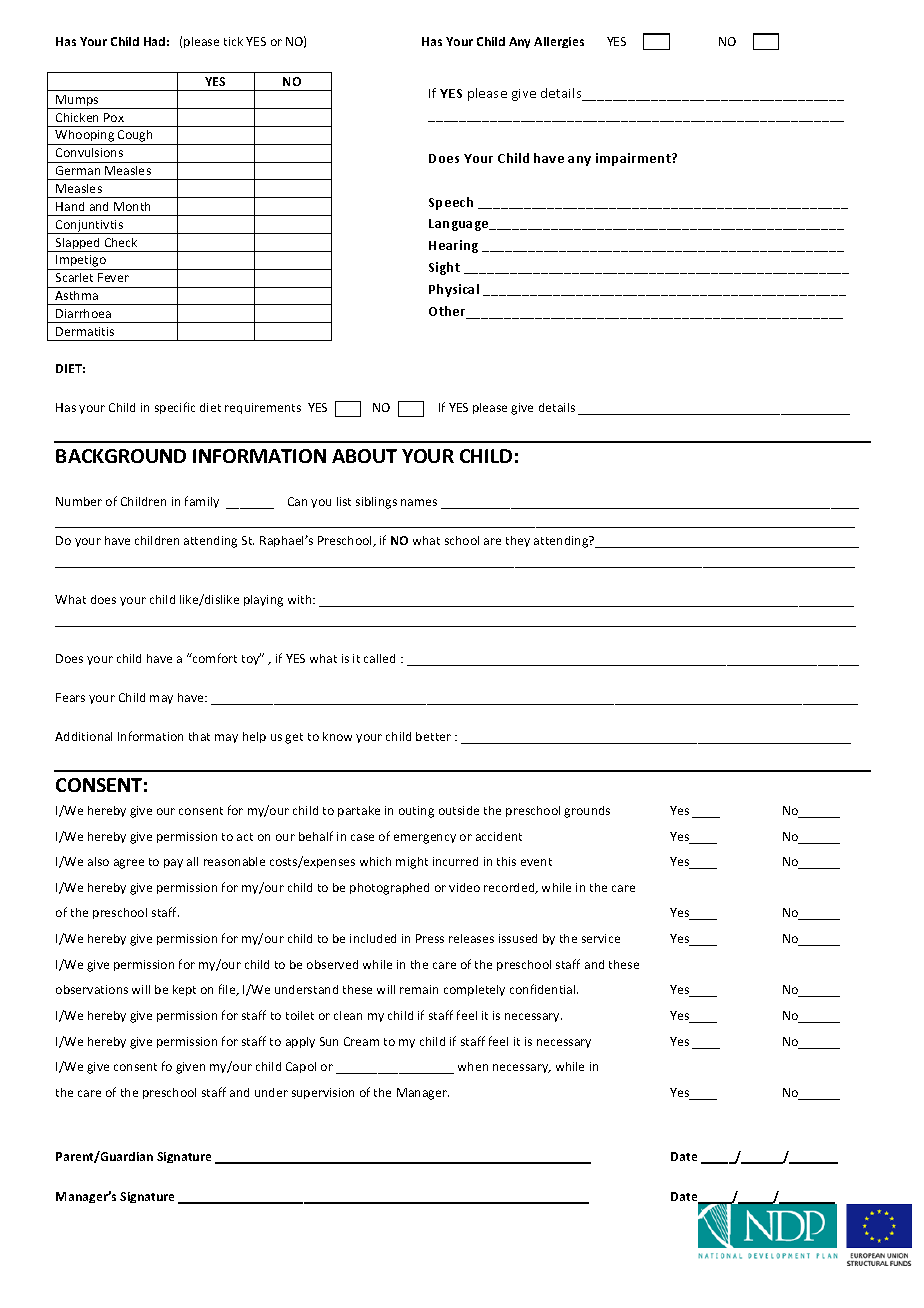 This image has width=924, height=1308. Describe the element at coordinates (361, 1041) in the image. I see `Cream` at that location.
